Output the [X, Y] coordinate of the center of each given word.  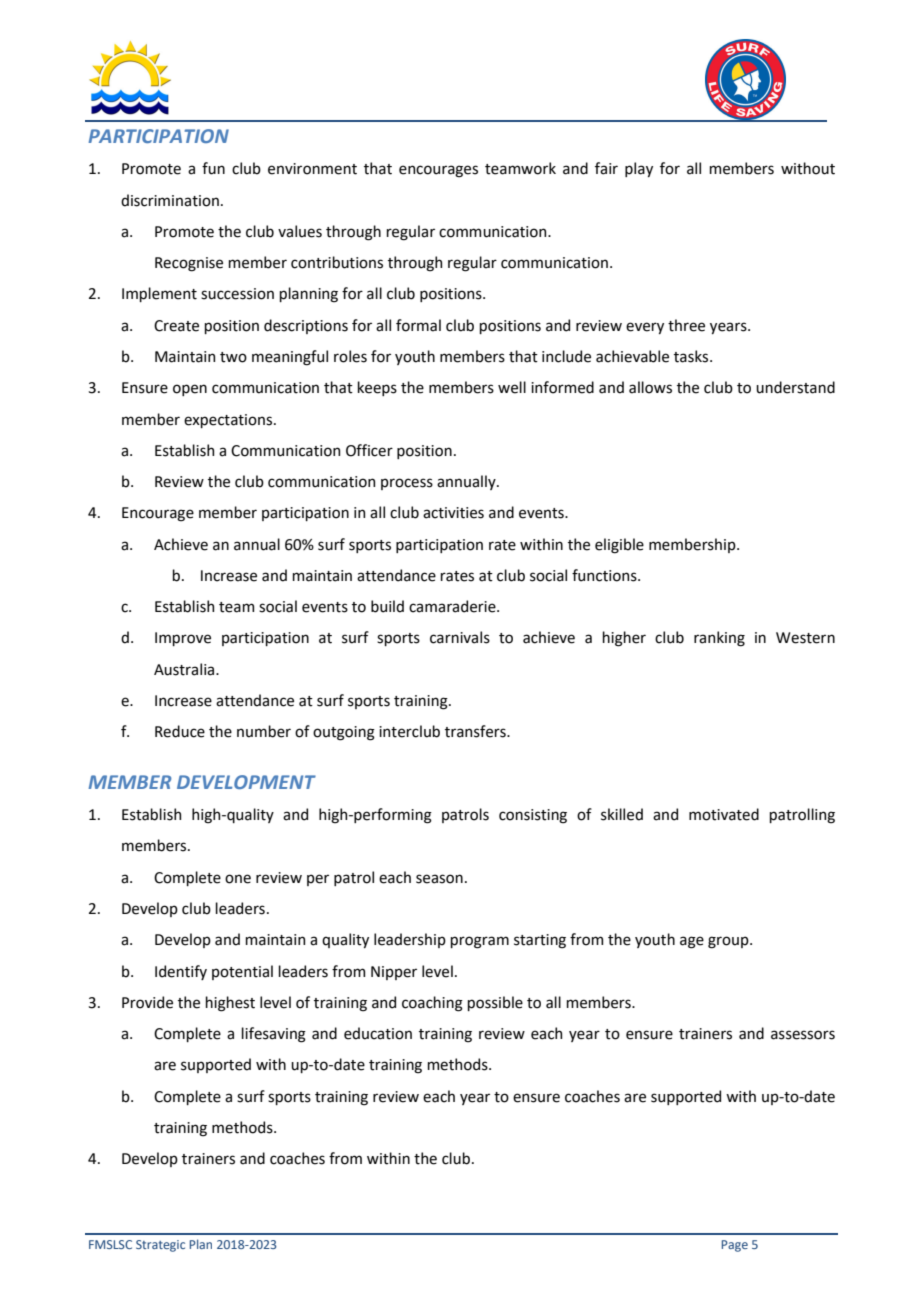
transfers [476, 731]
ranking [719, 639]
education [378, 1033]
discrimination [170, 200]
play [639, 169]
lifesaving [273, 1035]
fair [606, 168]
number [264, 731]
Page [735, 1246]
